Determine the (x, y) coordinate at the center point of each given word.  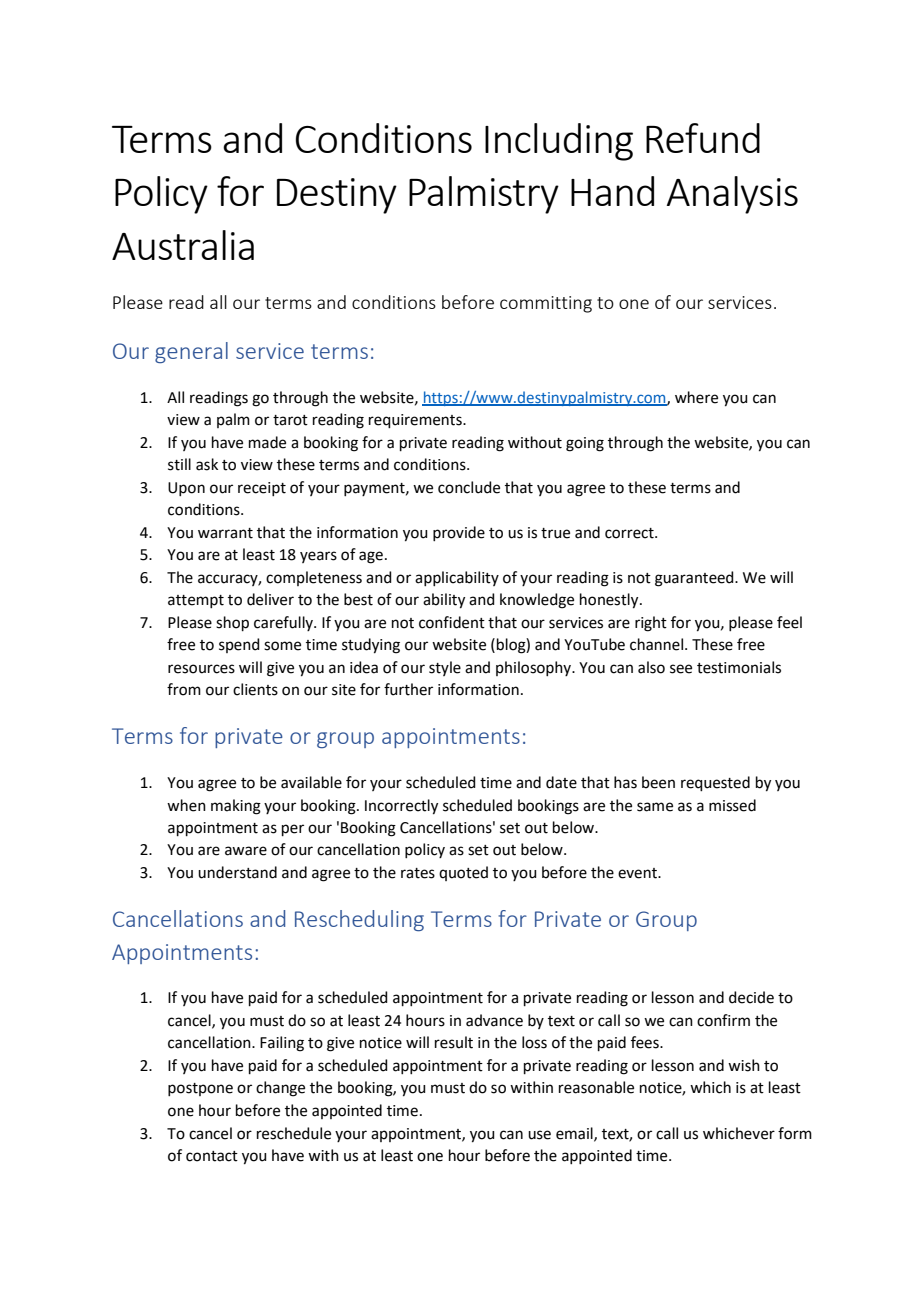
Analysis (732, 195)
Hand (612, 191)
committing (546, 304)
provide (459, 533)
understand (237, 872)
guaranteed (695, 579)
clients (255, 689)
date (561, 782)
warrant (225, 533)
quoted (463, 873)
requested (715, 783)
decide (751, 997)
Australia (183, 245)
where (696, 397)
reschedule (294, 1133)
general (191, 352)
